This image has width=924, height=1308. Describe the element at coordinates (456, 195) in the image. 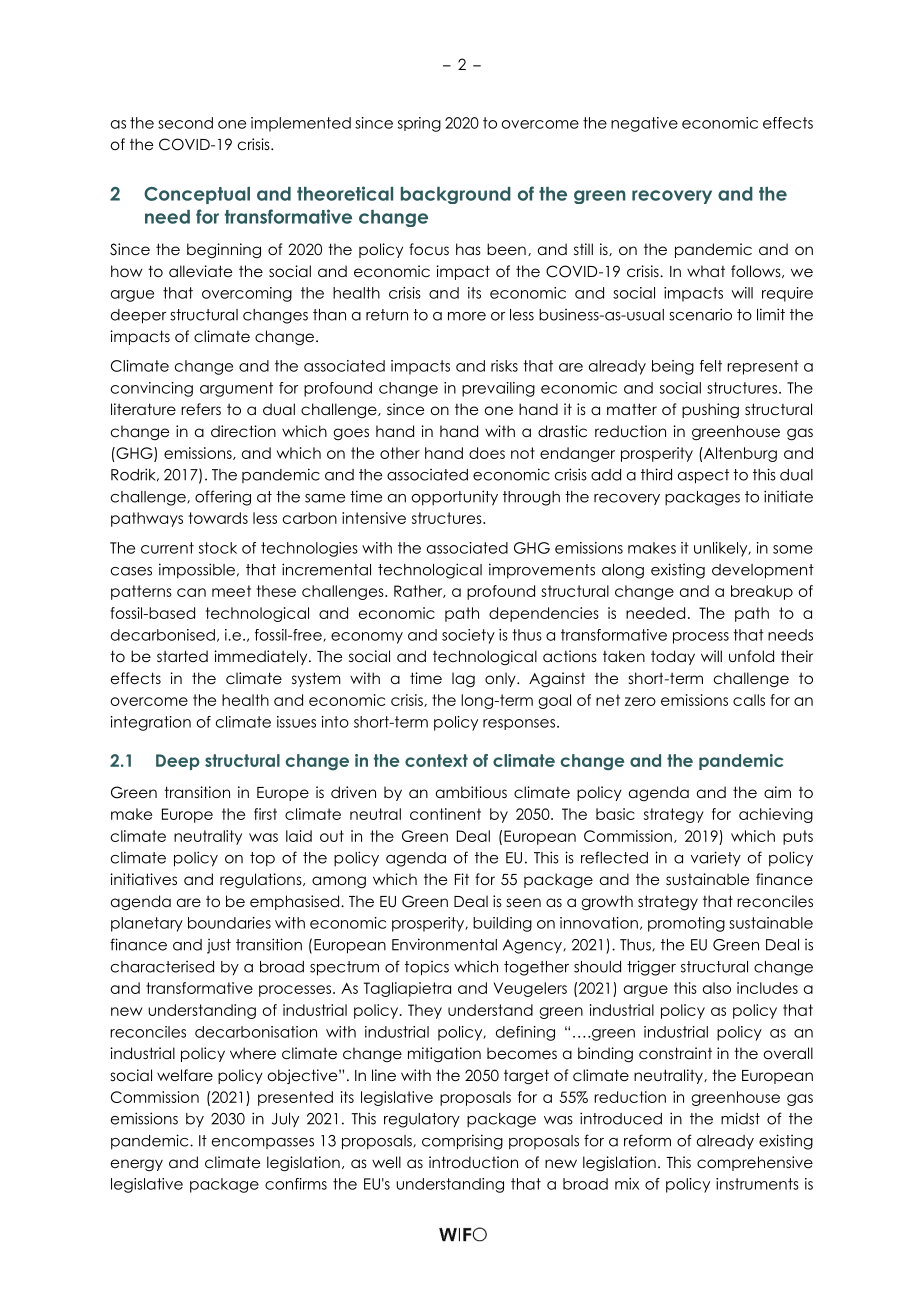

I see `background` at that location.
